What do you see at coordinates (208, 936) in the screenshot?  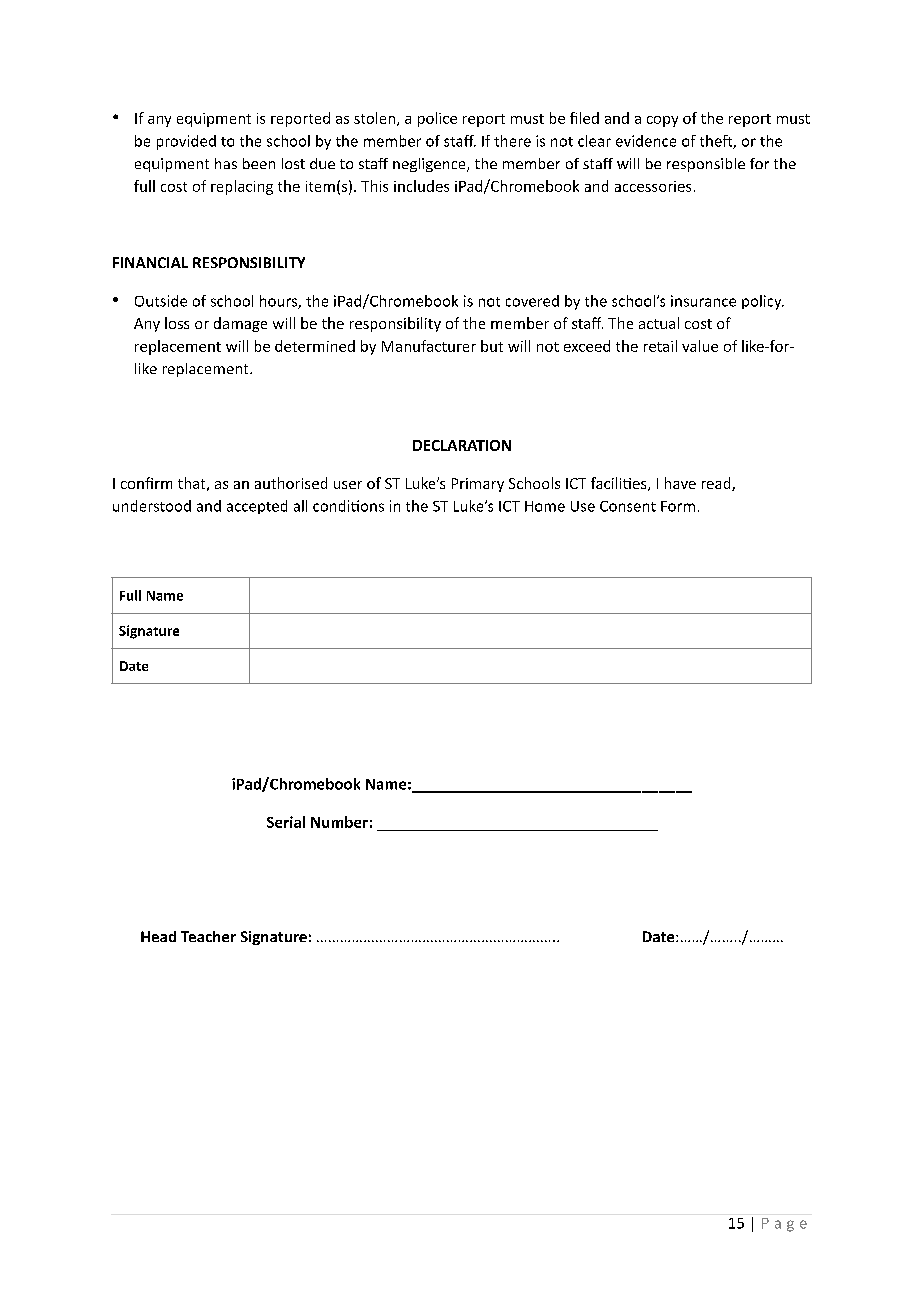 I see `Teacher` at bounding box center [208, 936].
